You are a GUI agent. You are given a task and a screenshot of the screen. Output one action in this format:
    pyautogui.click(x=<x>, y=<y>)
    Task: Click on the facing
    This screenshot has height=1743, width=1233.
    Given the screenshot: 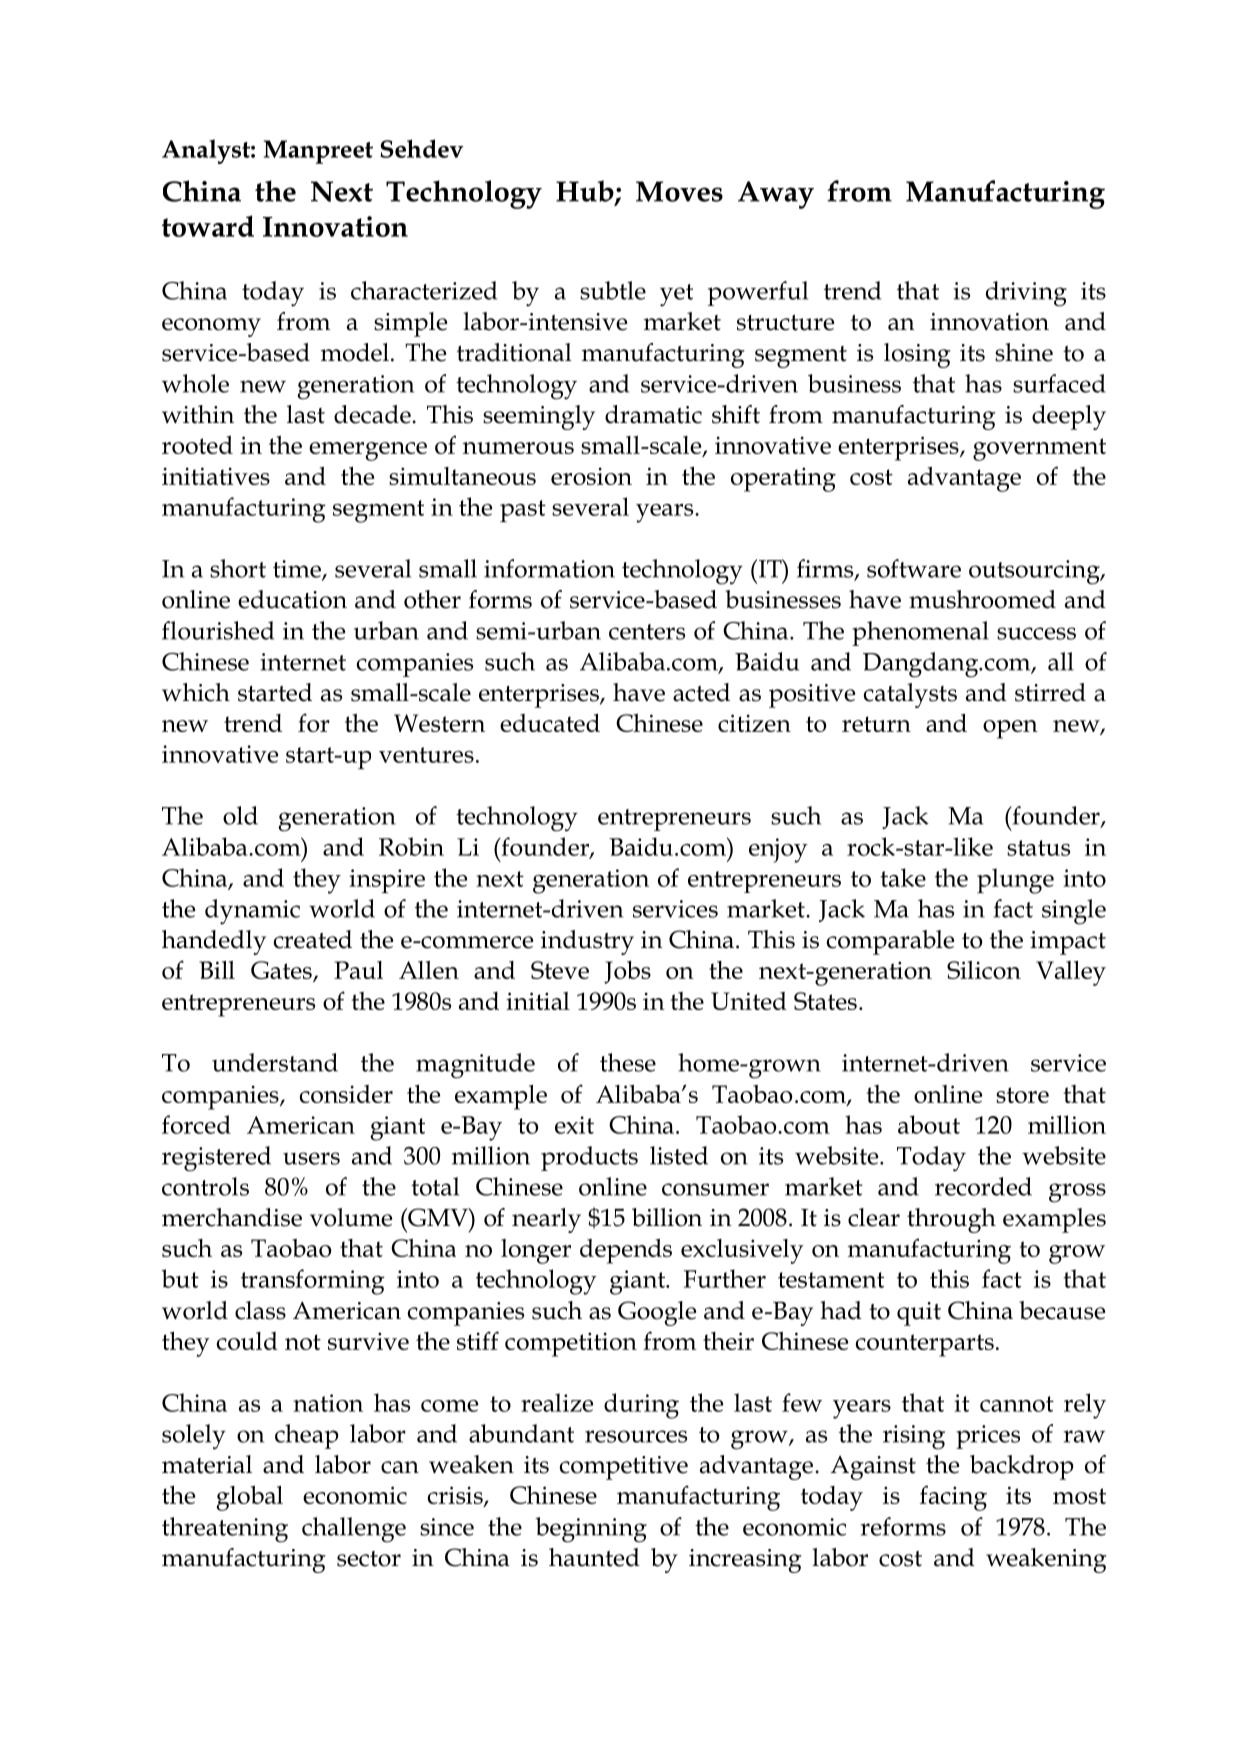 What is the action you would take?
    pyautogui.click(x=953, y=1498)
